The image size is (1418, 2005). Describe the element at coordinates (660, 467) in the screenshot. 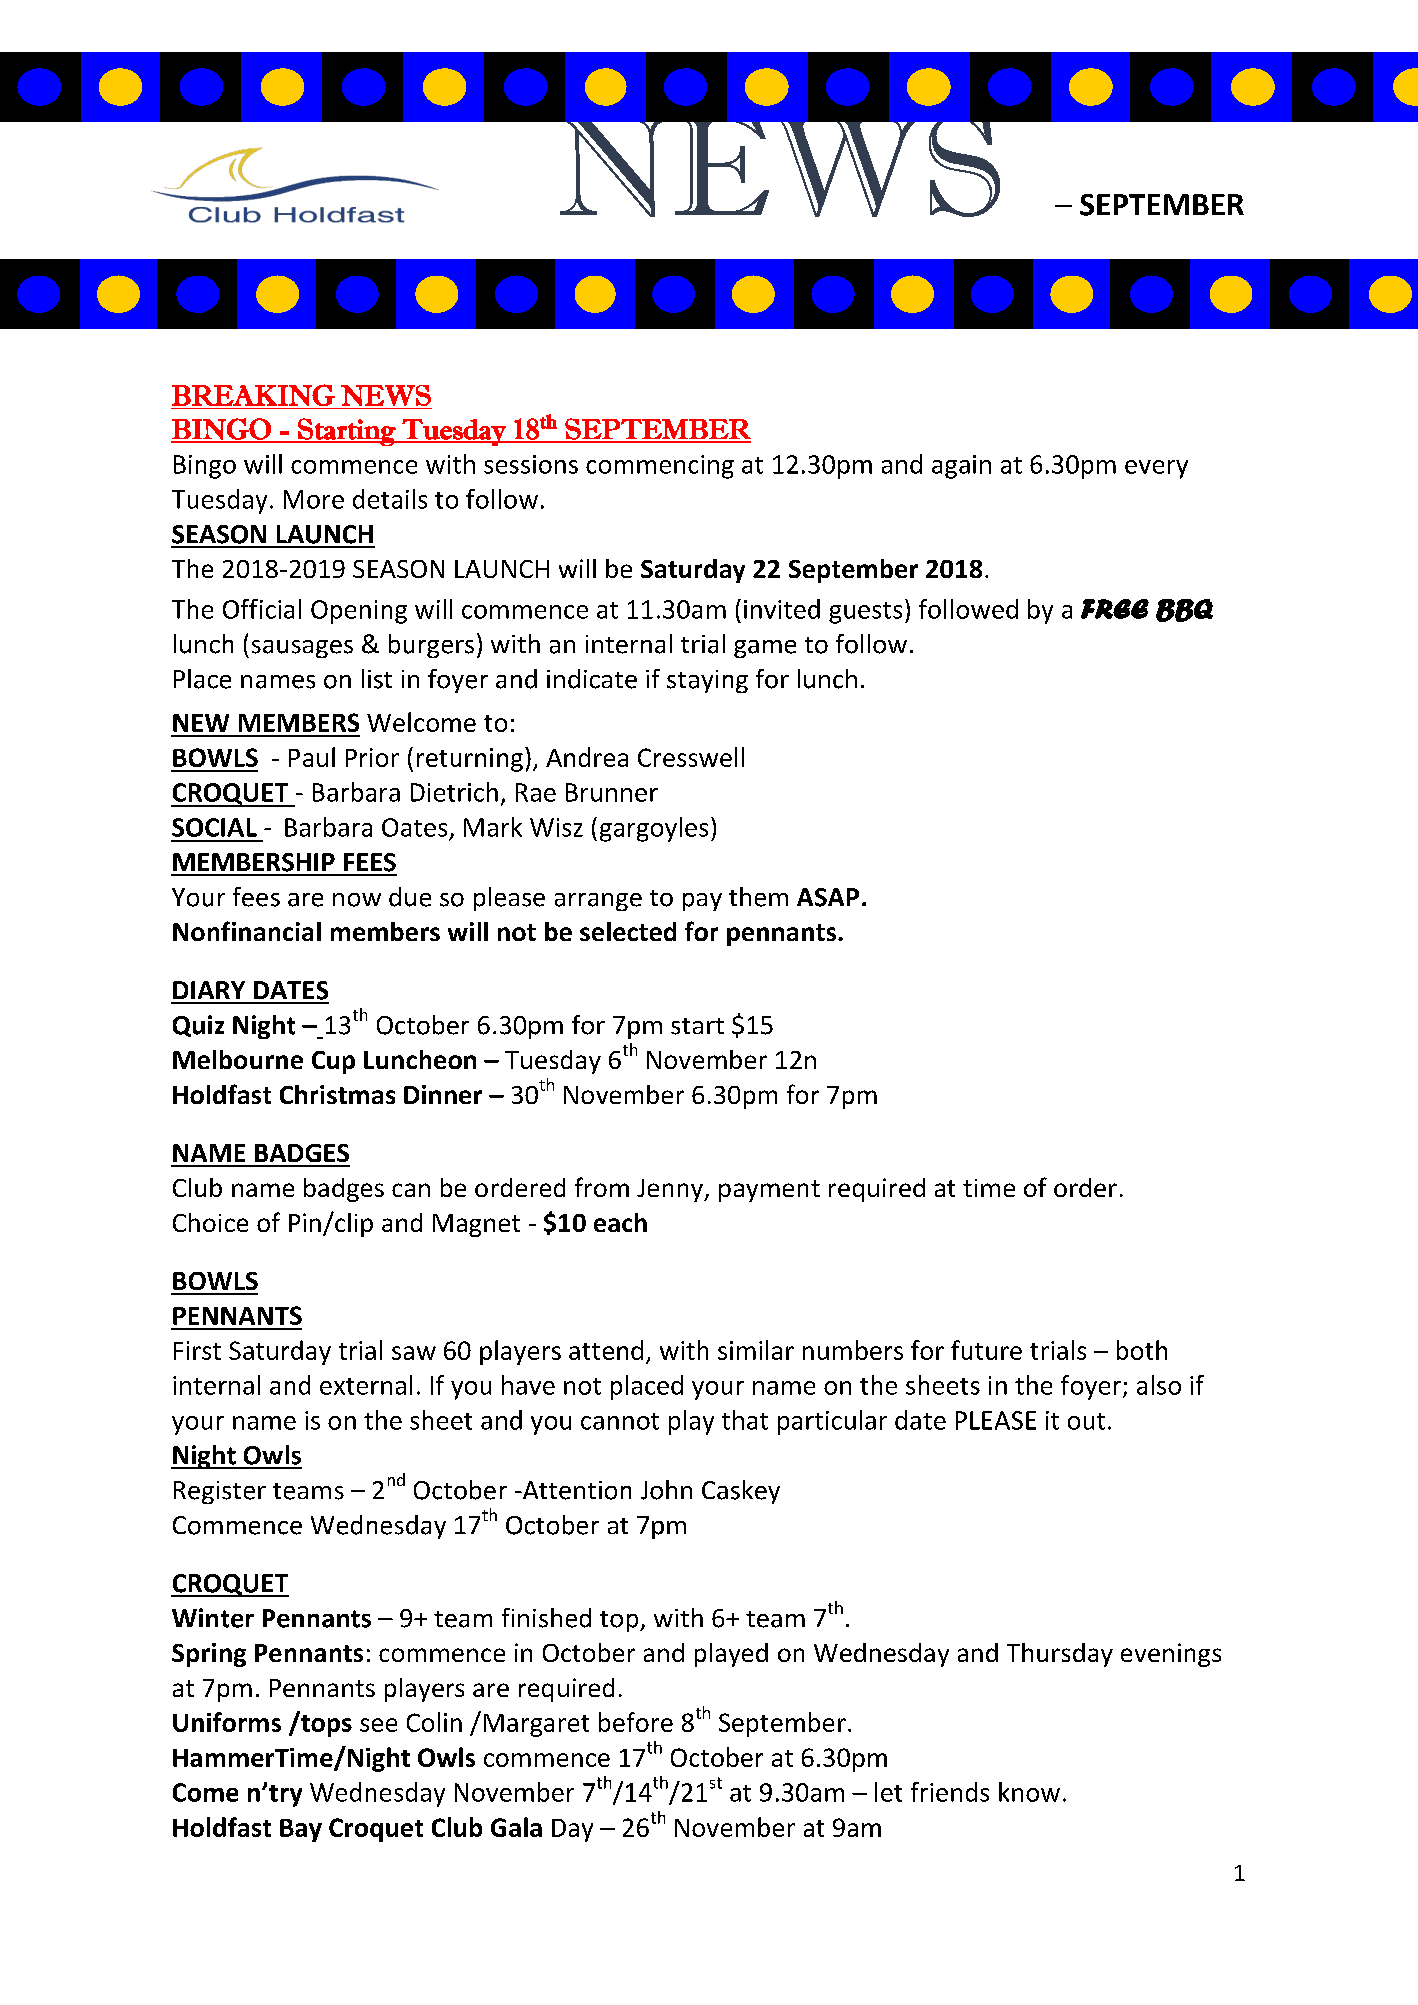

I see `commencing` at that location.
